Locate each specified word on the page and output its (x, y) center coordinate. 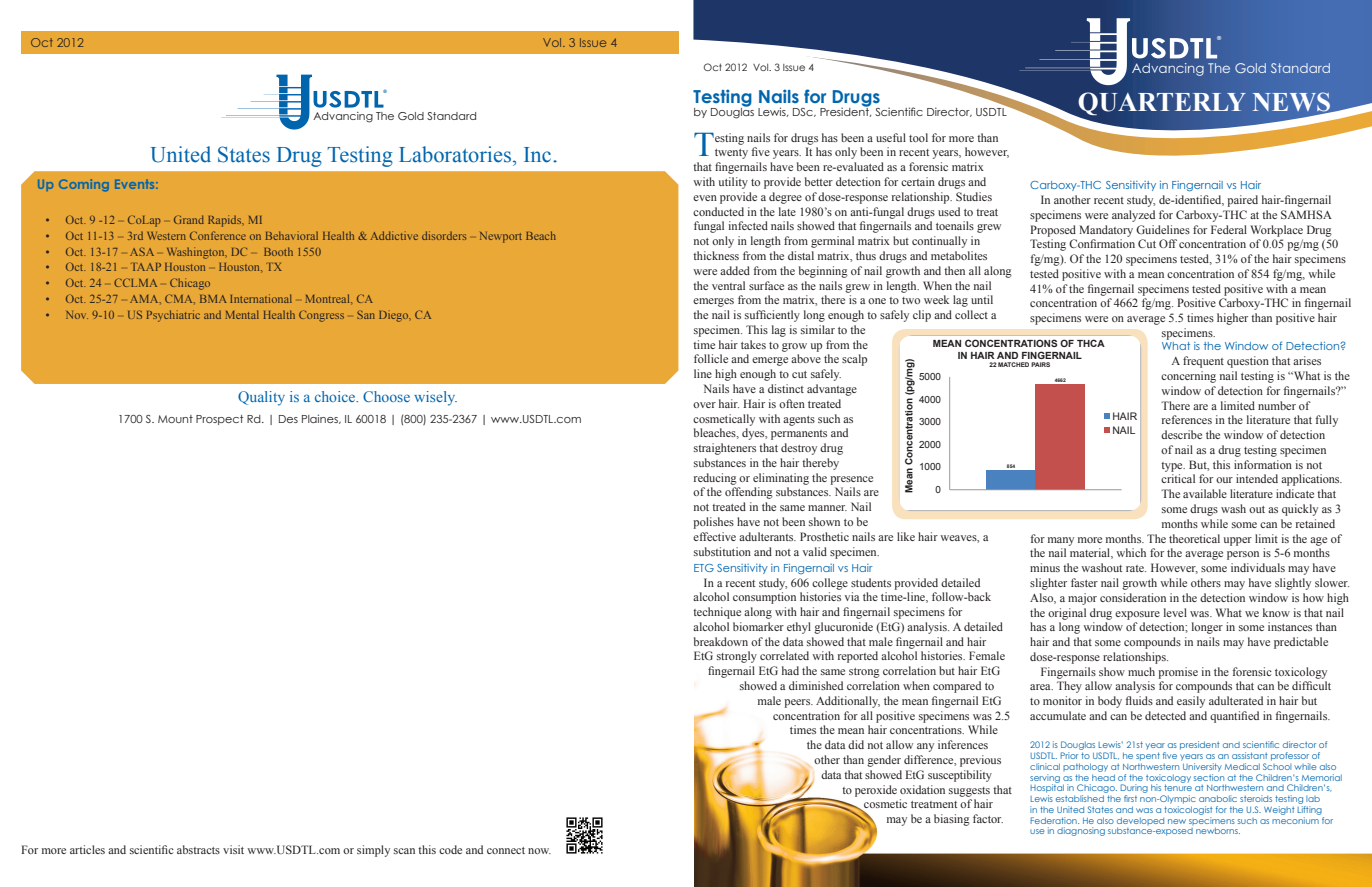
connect (506, 850)
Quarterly (1161, 105)
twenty (731, 154)
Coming (84, 185)
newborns (1218, 830)
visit (233, 849)
